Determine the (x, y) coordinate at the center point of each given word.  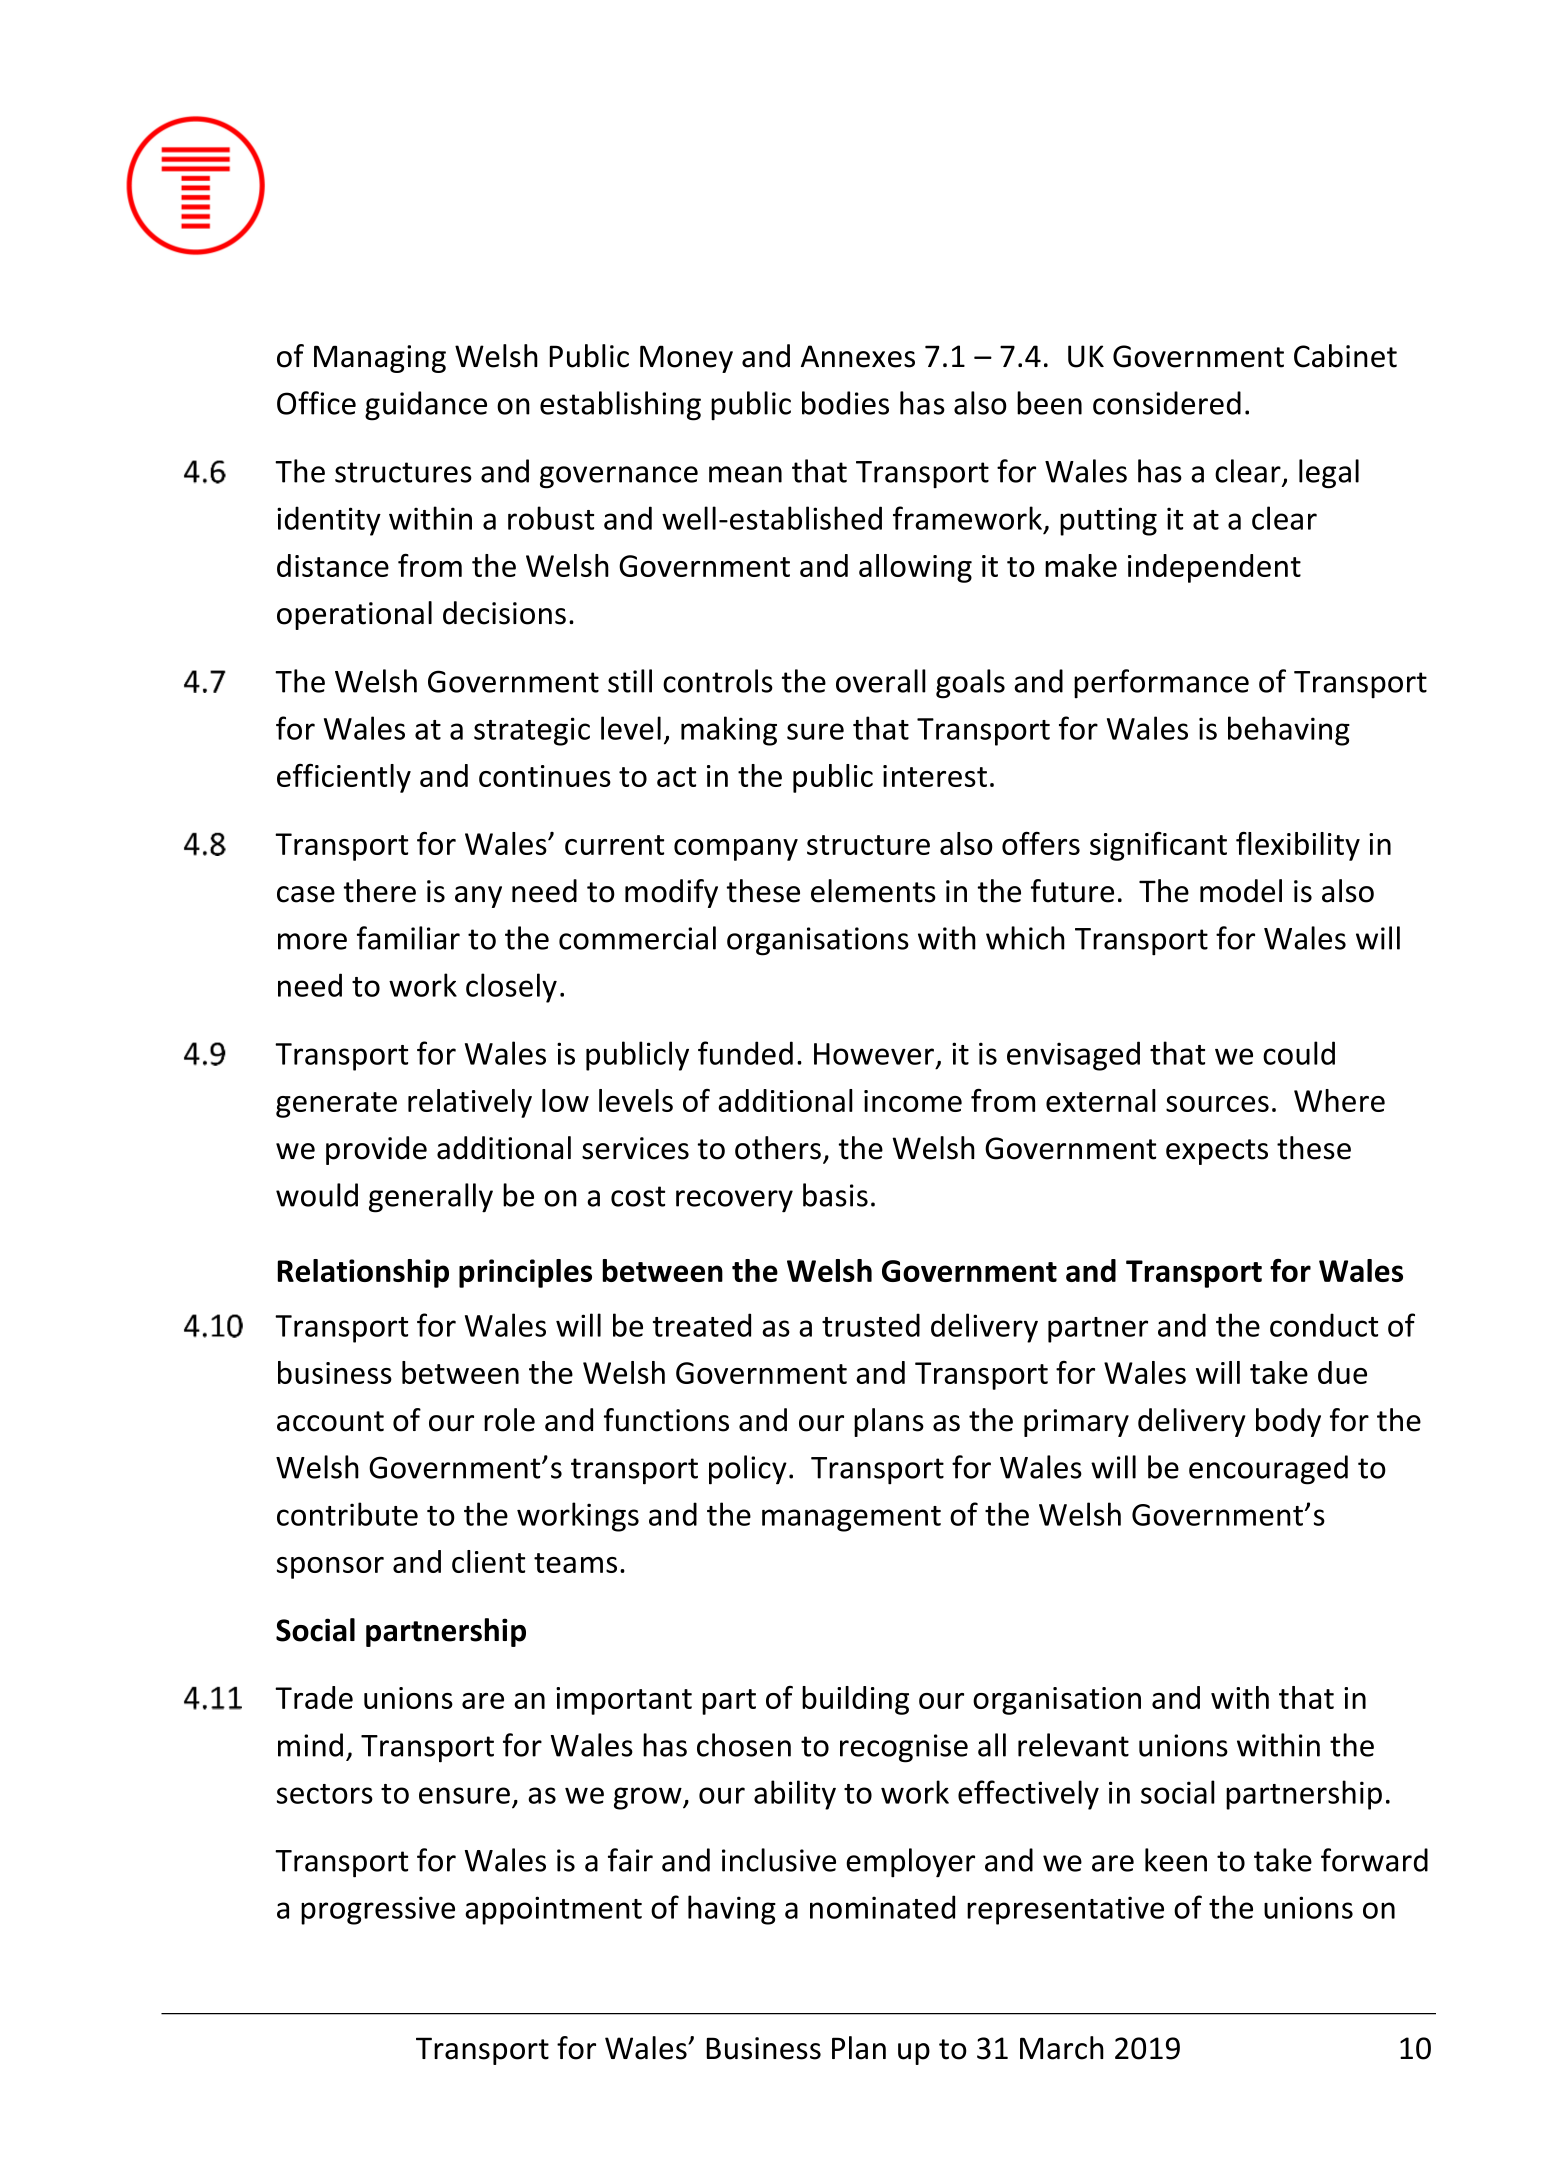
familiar (408, 938)
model (1241, 891)
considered (1167, 403)
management (851, 1519)
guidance (426, 406)
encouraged (1268, 1470)
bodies (845, 403)
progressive (378, 1910)
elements (873, 891)
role (509, 1420)
